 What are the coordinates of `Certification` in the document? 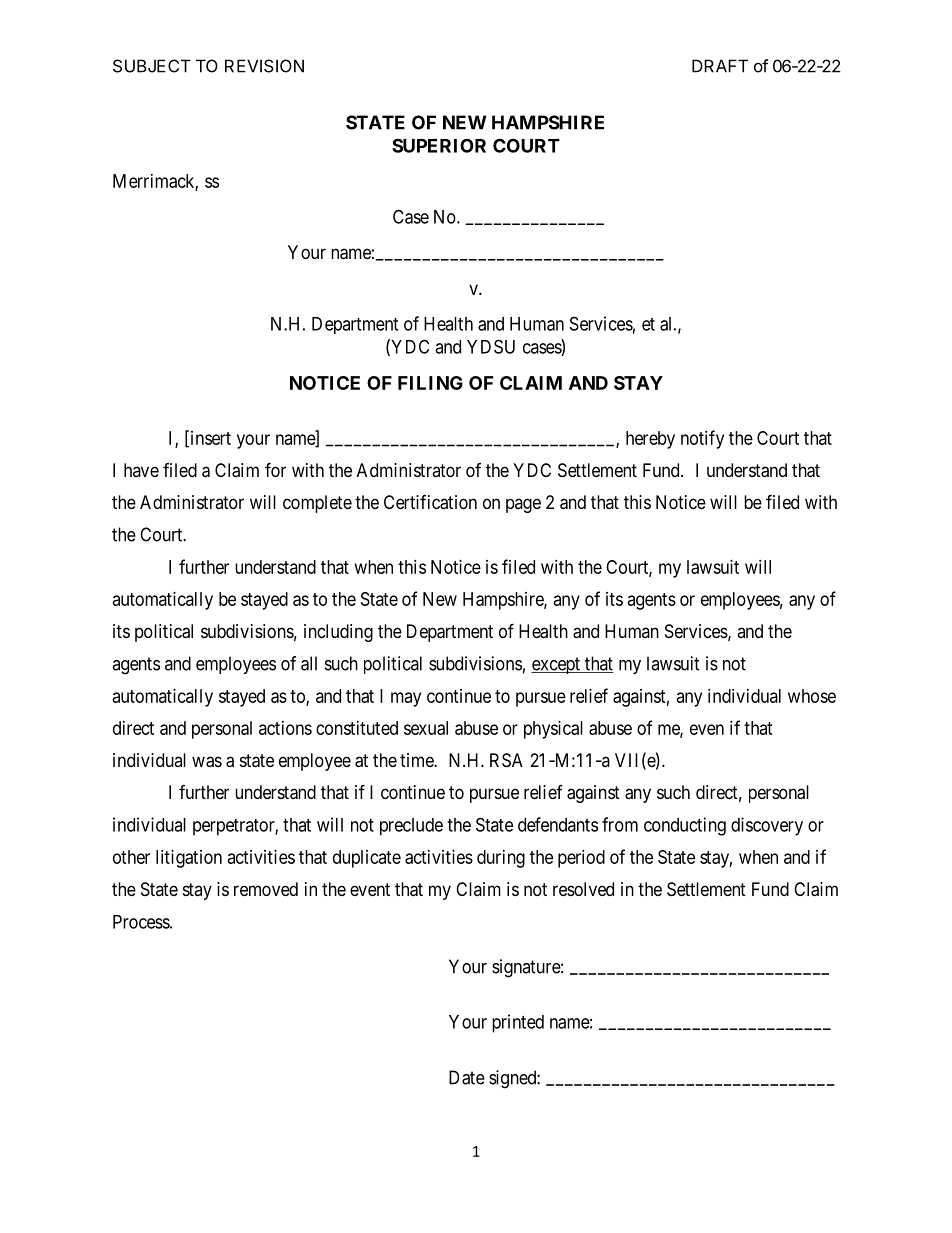 It's located at (430, 502).
